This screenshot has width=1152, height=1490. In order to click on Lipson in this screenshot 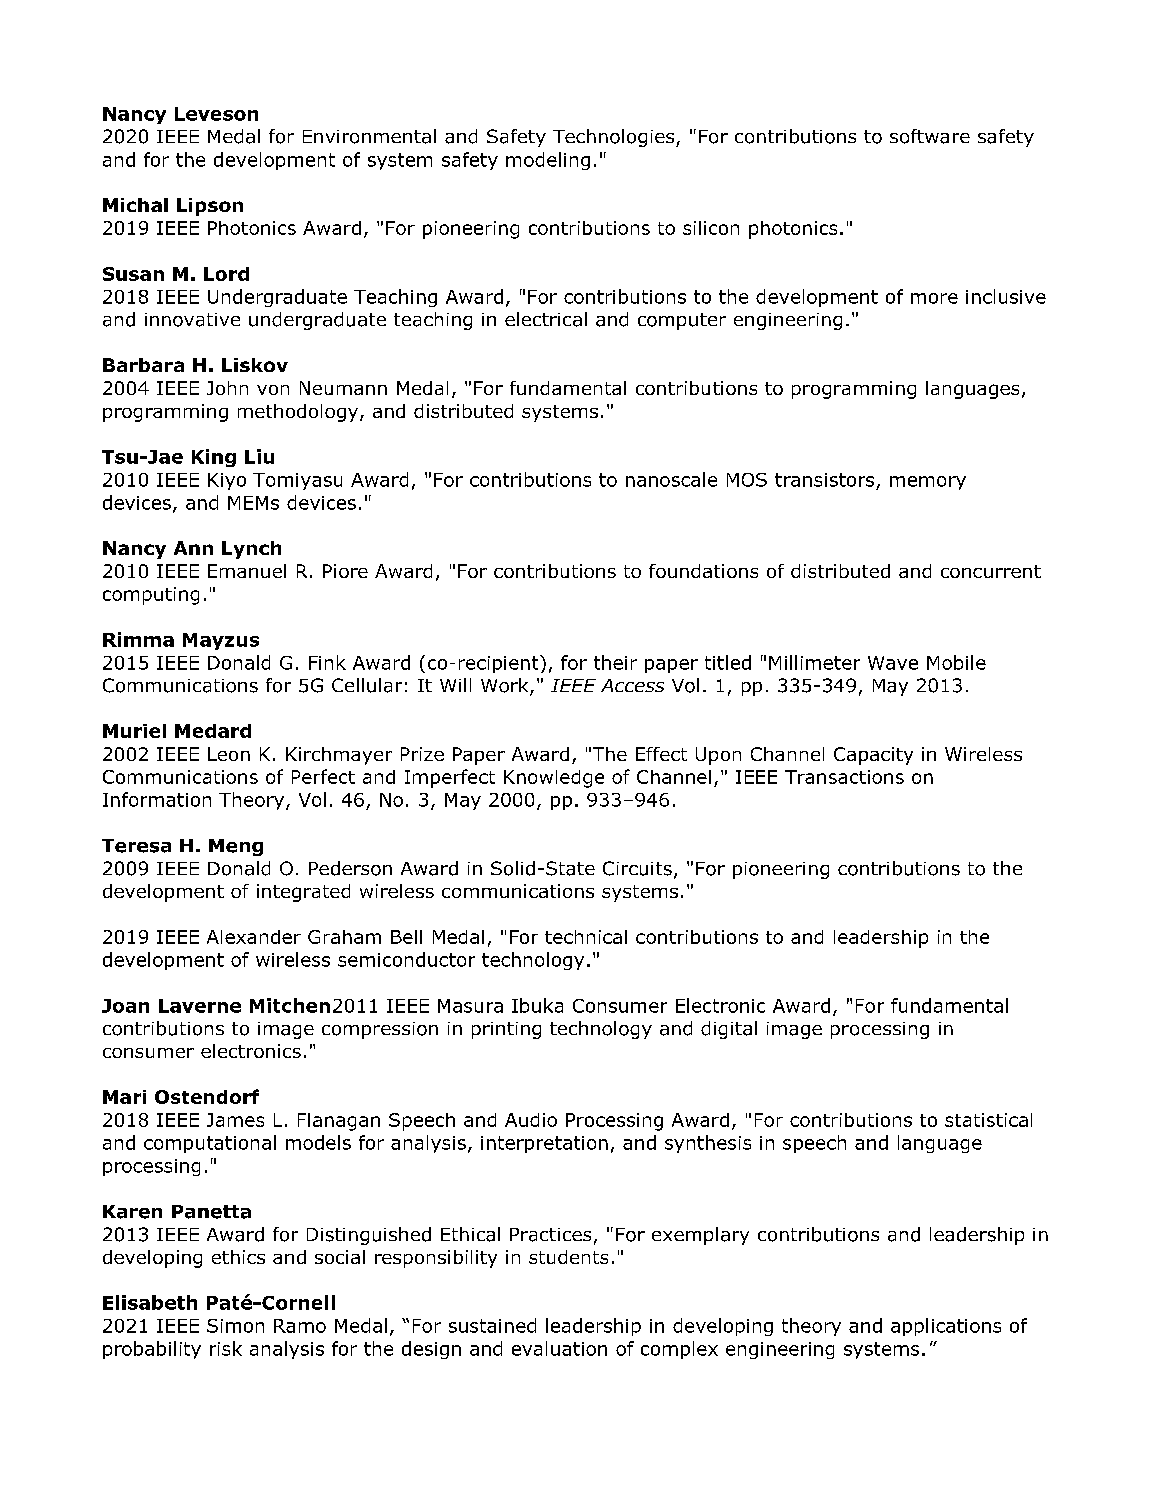, I will do `click(210, 207)`.
